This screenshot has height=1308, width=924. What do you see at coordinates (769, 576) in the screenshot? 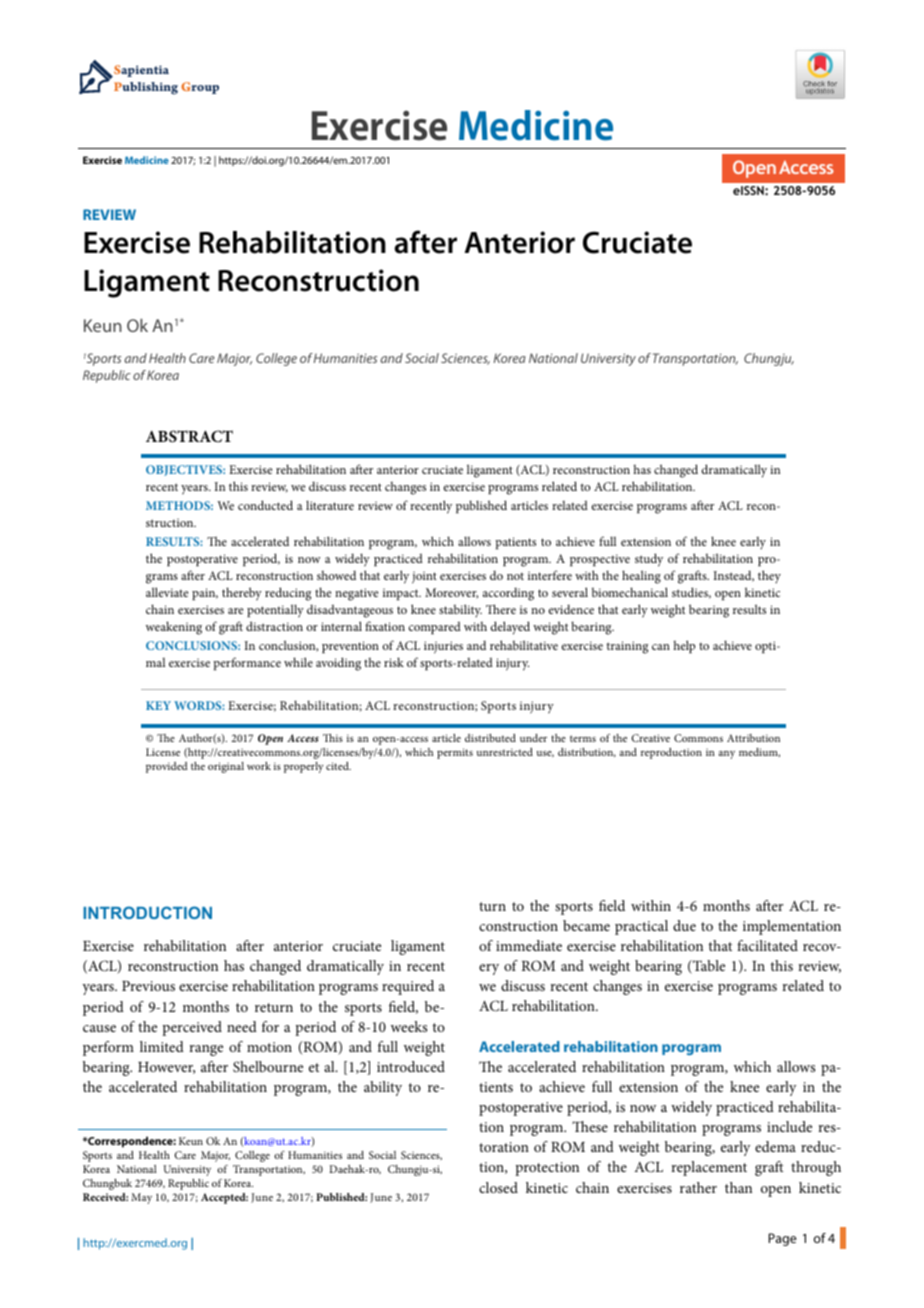
I see `they` at bounding box center [769, 576].
